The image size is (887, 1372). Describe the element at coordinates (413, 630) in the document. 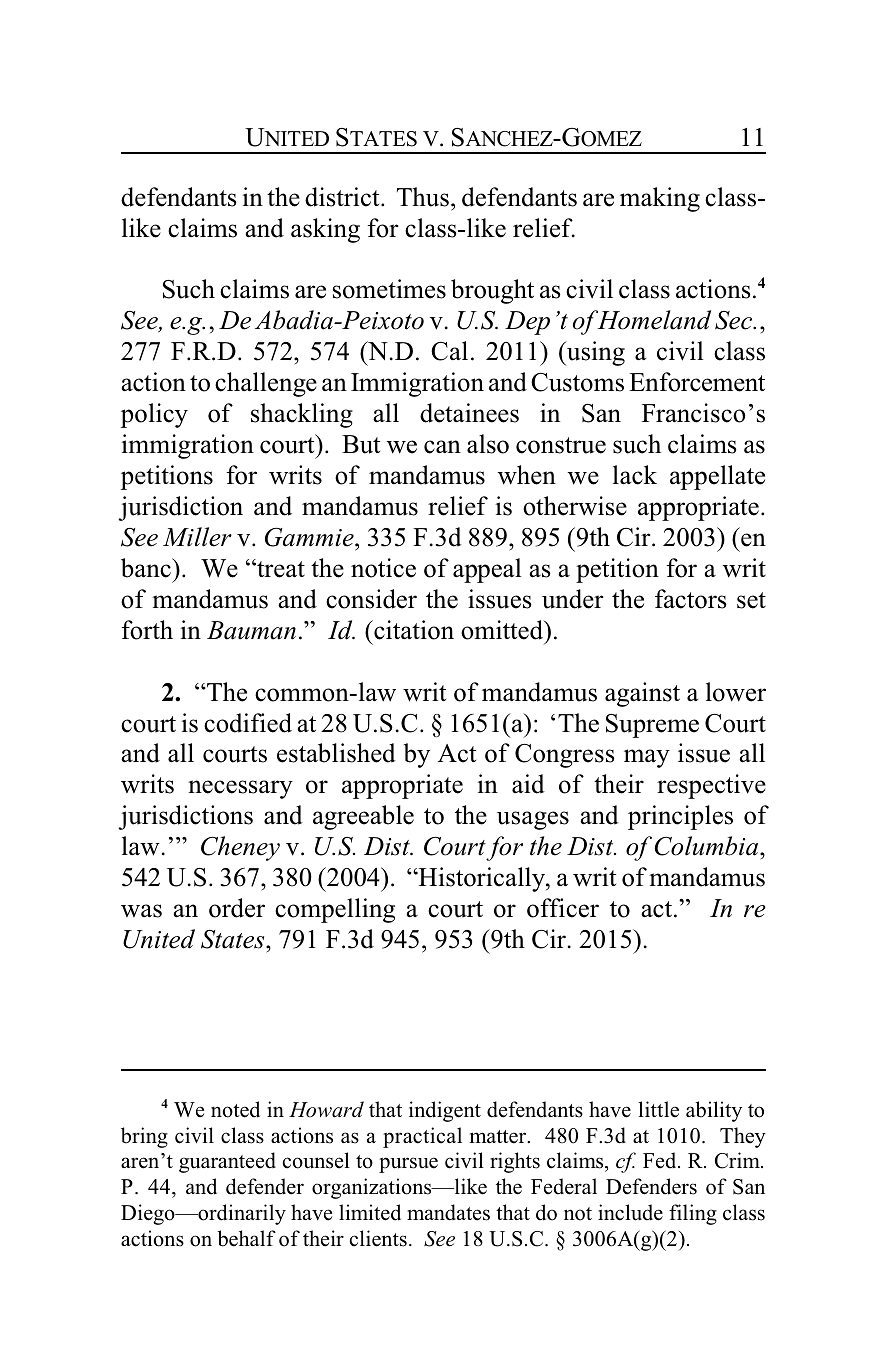

I see `citation` at that location.
